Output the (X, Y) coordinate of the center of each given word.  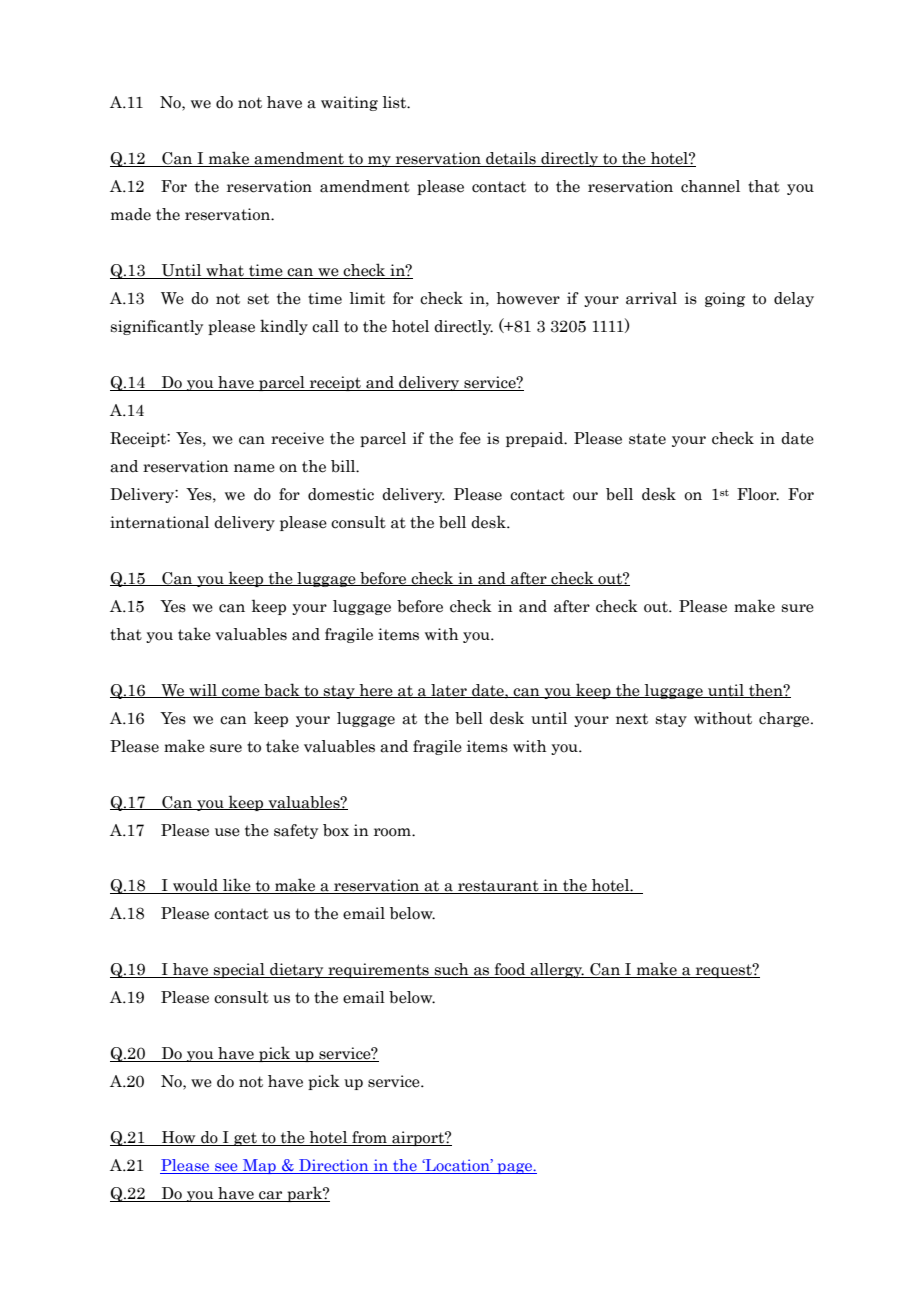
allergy (556, 970)
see (226, 1168)
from (369, 1138)
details (511, 159)
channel (710, 186)
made (131, 214)
